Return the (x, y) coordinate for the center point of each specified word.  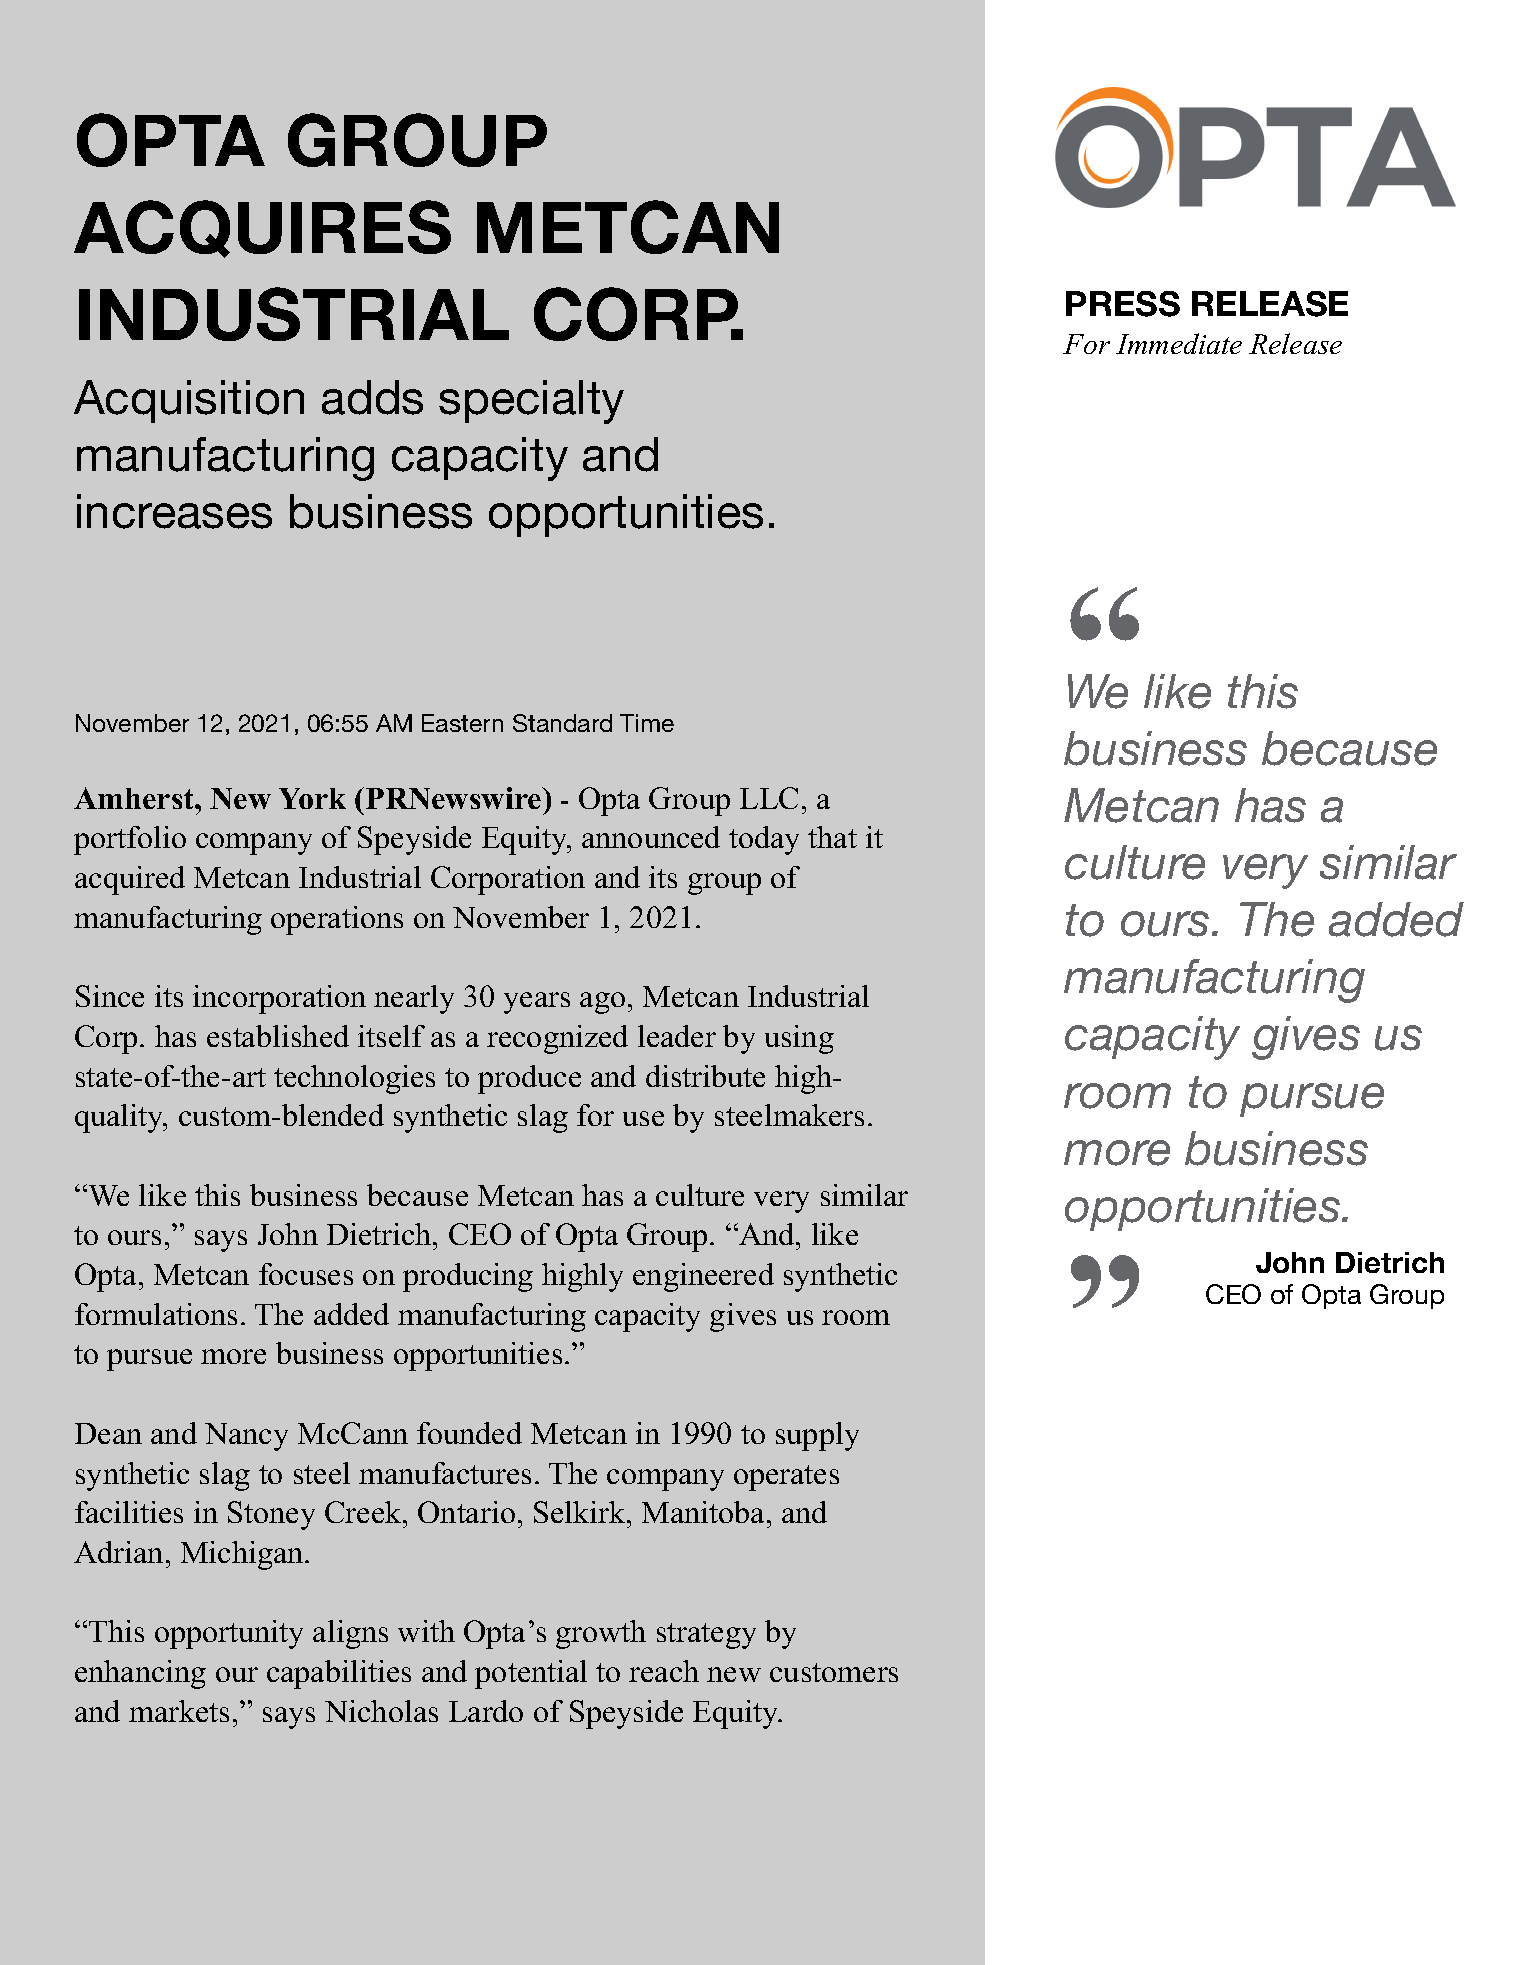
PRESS (1123, 304)
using (799, 1039)
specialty (531, 402)
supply (817, 1436)
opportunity (229, 1634)
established (278, 1036)
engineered (703, 1277)
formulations (156, 1314)
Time (647, 723)
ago (602, 1003)
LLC (769, 798)
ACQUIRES (262, 229)
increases (174, 511)
